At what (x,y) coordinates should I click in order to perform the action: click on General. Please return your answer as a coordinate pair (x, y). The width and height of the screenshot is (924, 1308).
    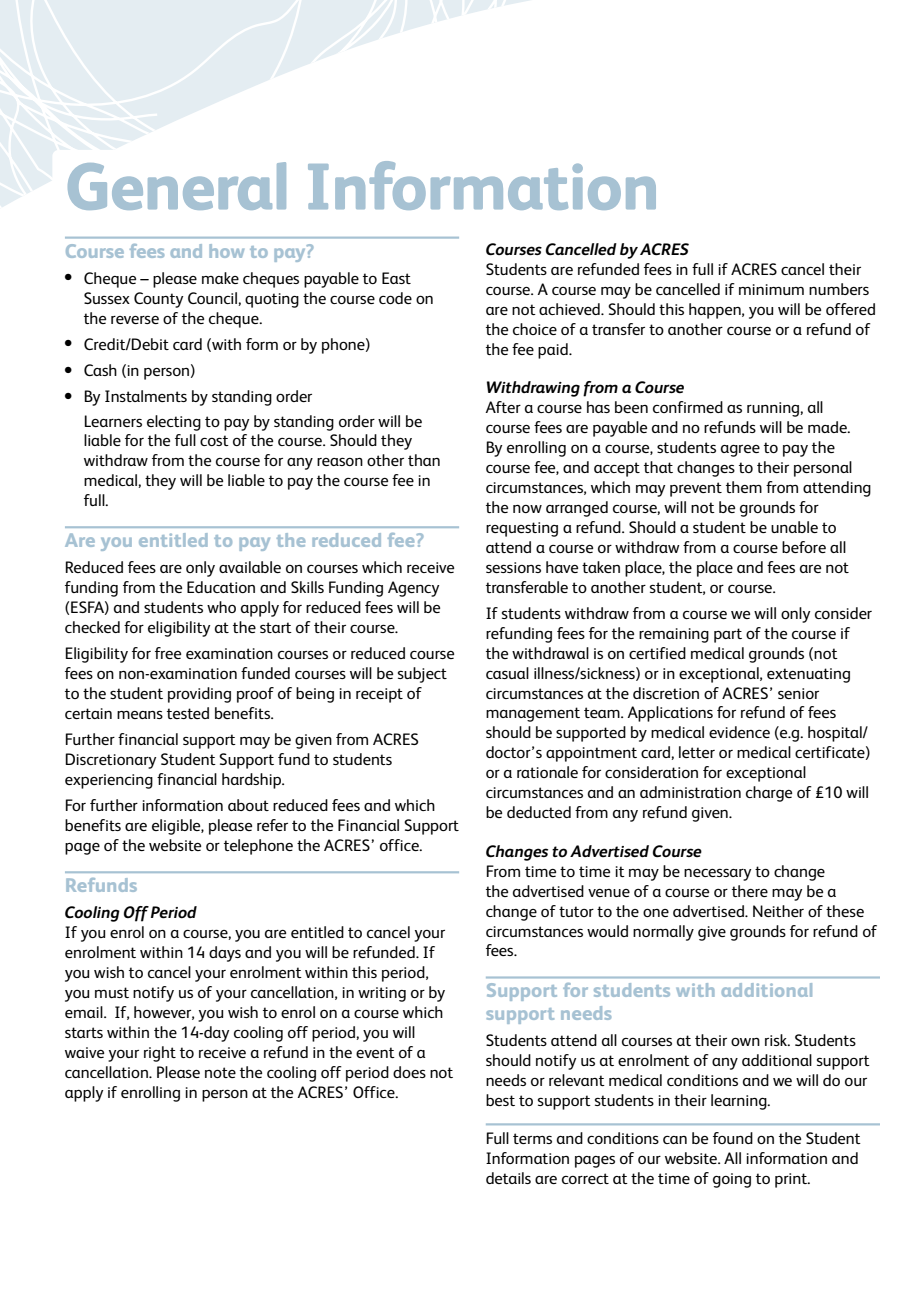
    Looking at the image, I should click on (177, 186).
